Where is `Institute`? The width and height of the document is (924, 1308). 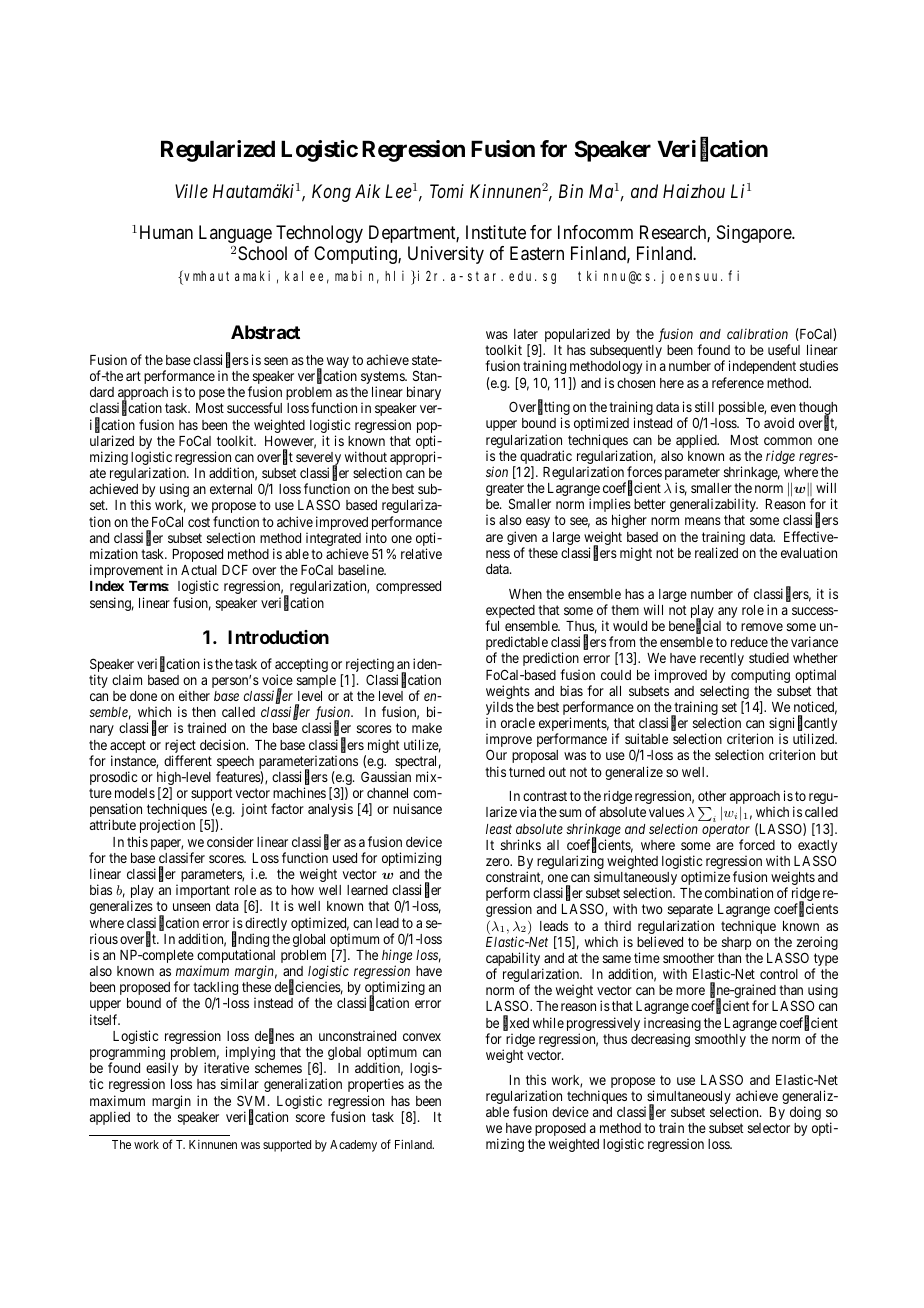
Institute is located at coordinates (496, 232).
